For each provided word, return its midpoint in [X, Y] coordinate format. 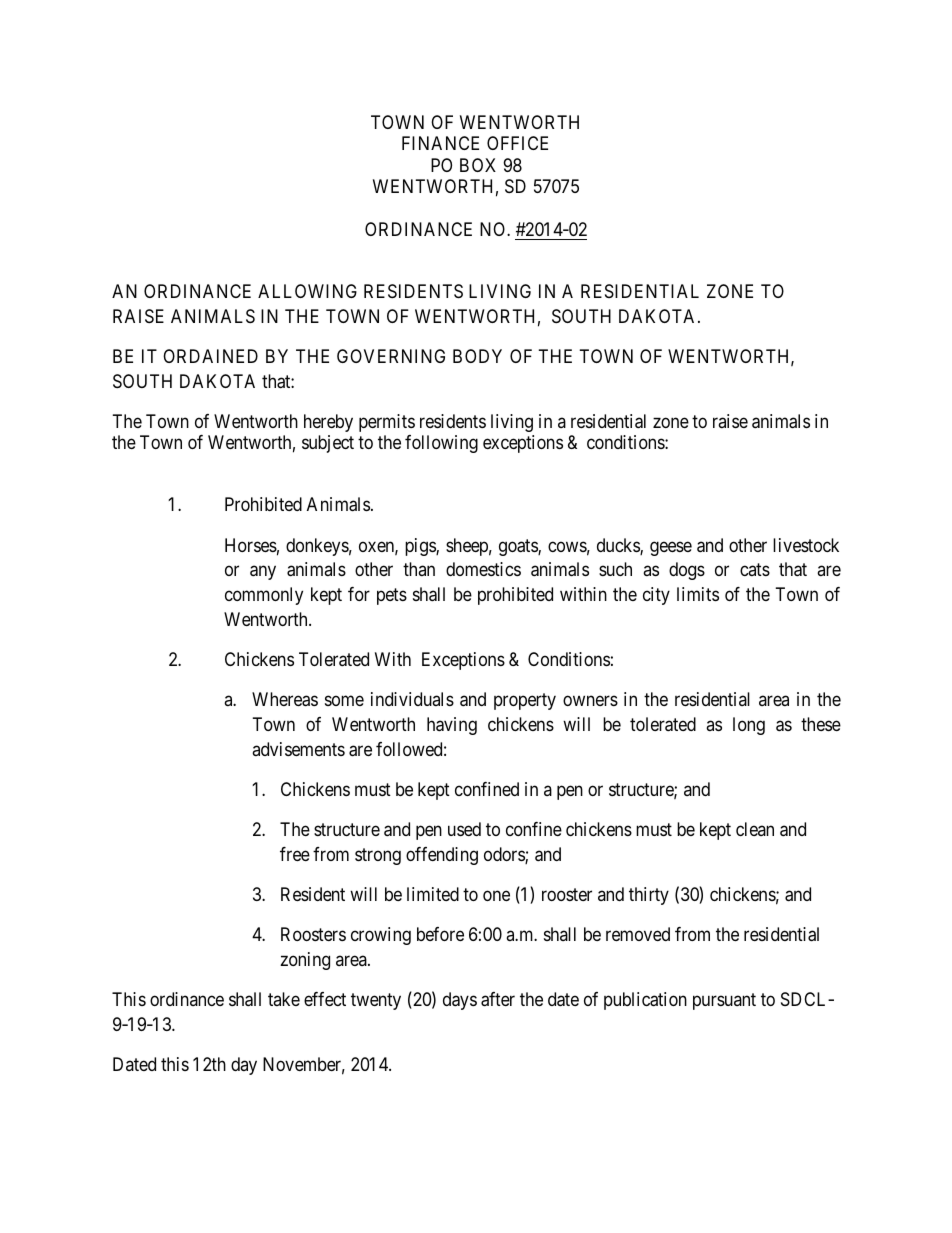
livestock [806, 545]
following [441, 444]
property [525, 701]
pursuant [724, 1002]
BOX [478, 165]
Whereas [285, 699]
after [498, 999]
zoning [305, 961]
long [749, 726]
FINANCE [440, 143]
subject [328, 444]
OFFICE [517, 143]
